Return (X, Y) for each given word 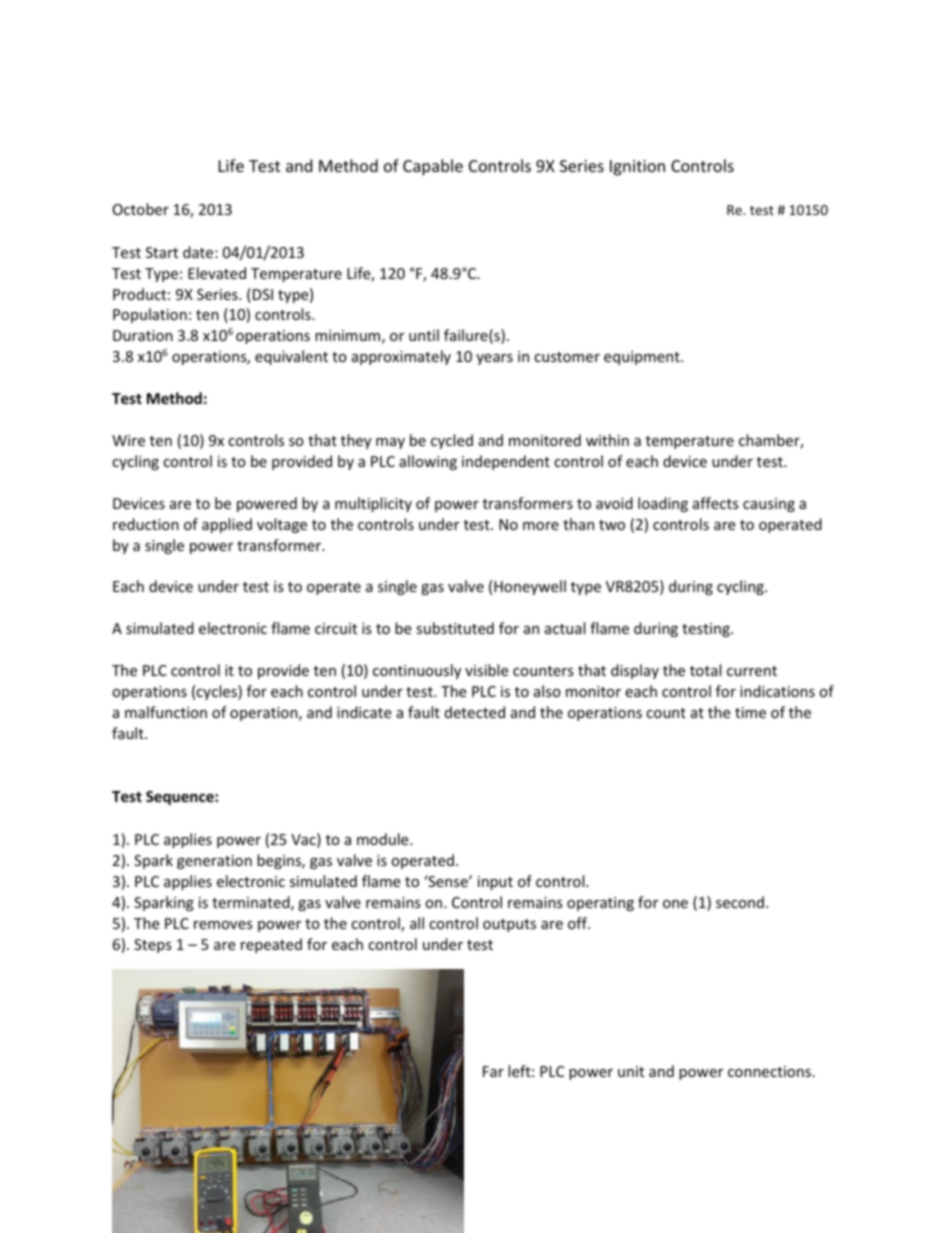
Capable (433, 167)
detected (475, 712)
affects (716, 503)
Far (493, 1071)
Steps (153, 946)
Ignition (637, 168)
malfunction (166, 712)
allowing (428, 462)
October (141, 209)
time (750, 712)
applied (227, 525)
